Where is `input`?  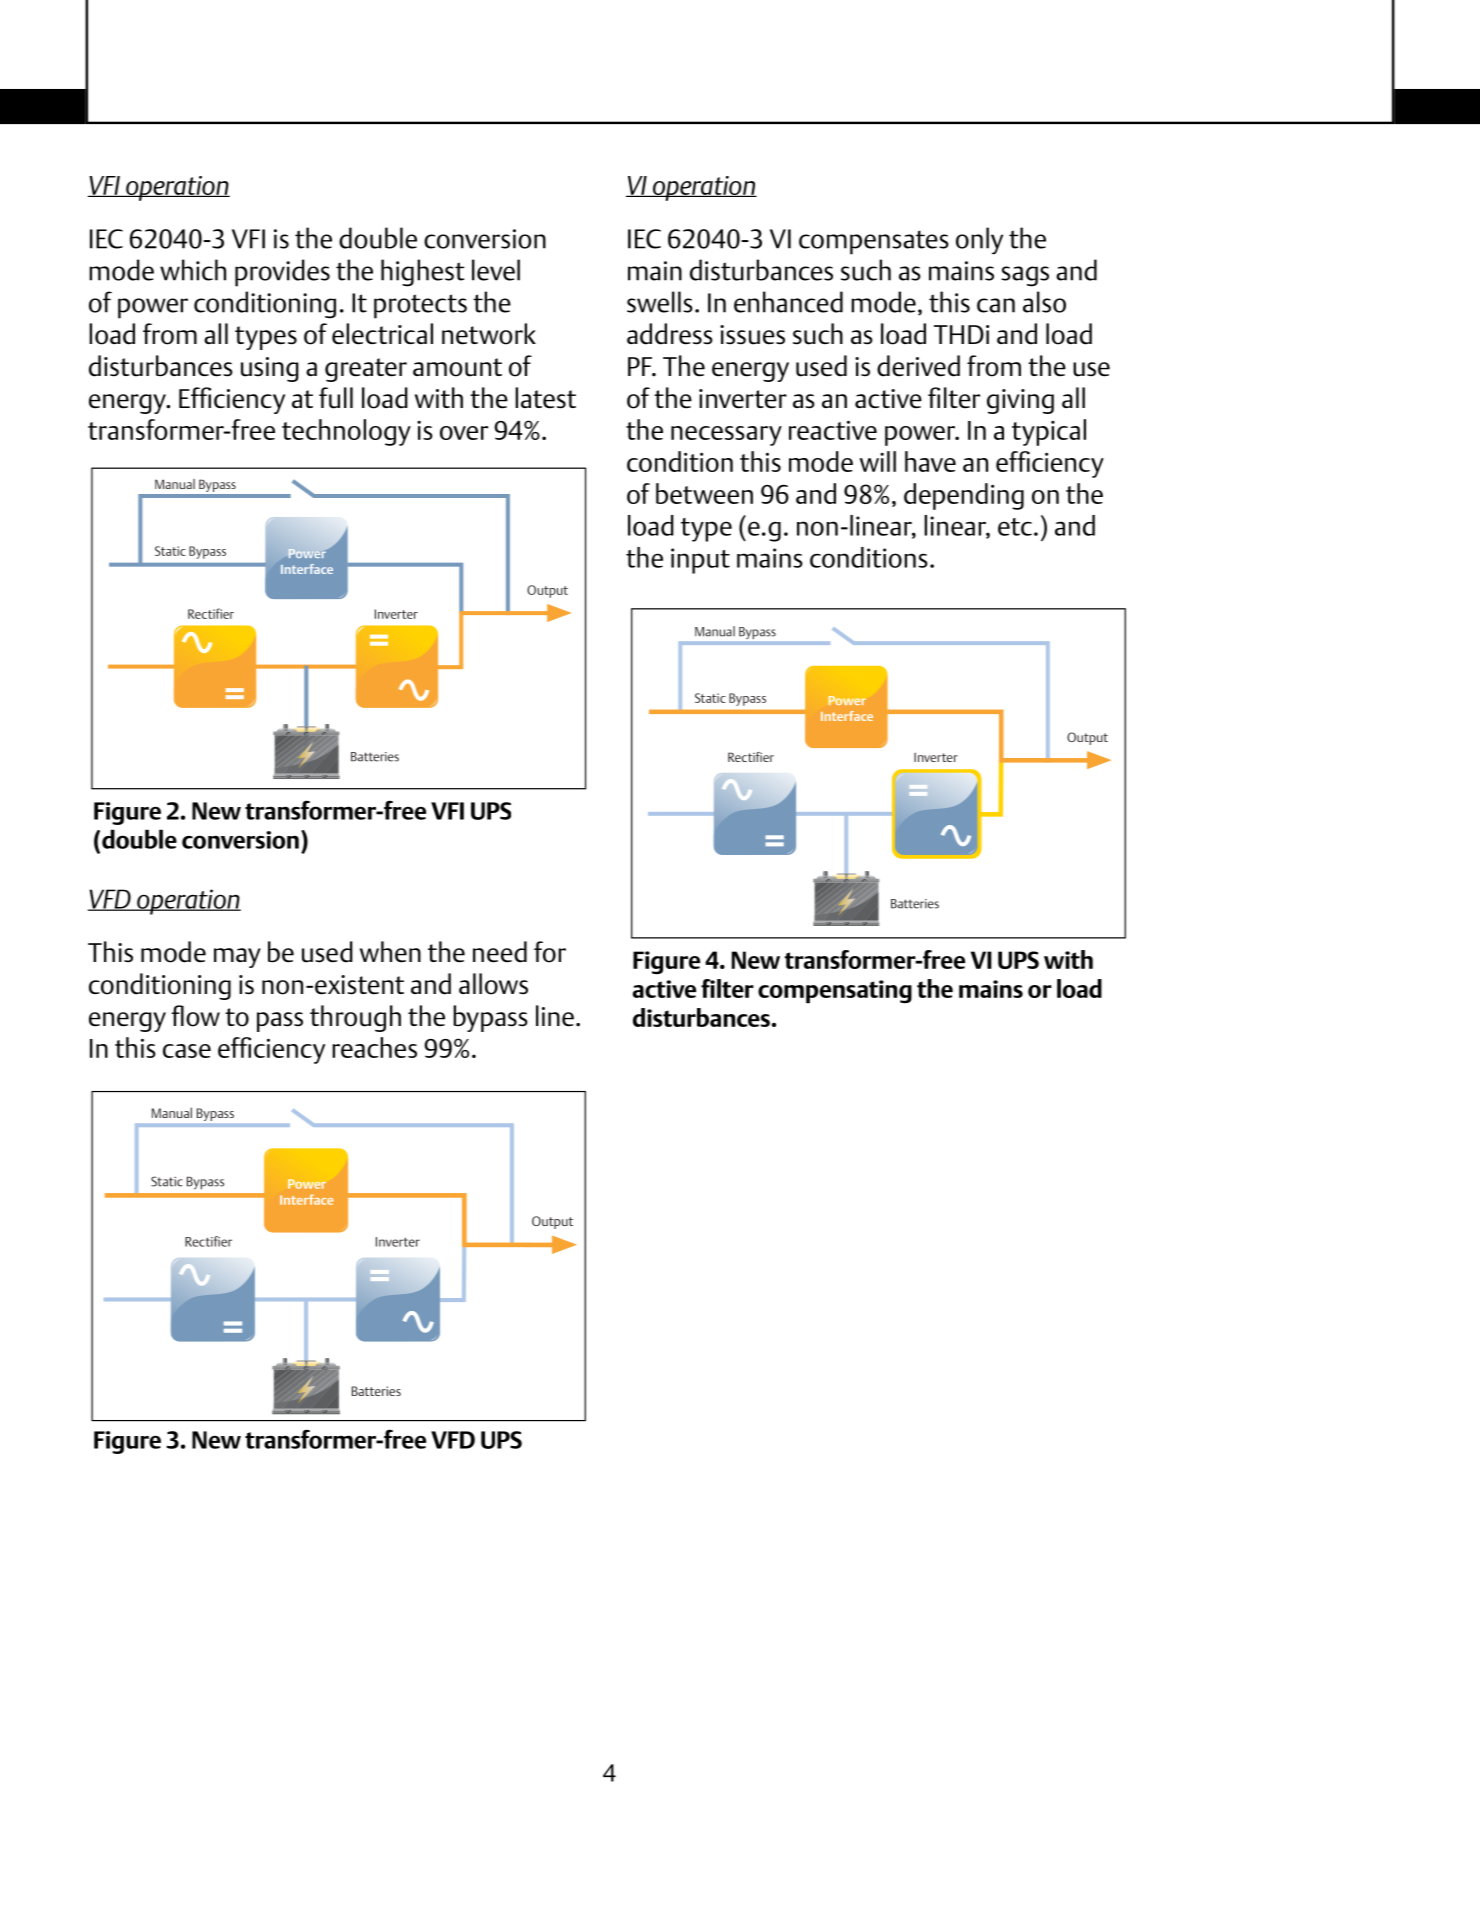
input is located at coordinates (700, 561).
